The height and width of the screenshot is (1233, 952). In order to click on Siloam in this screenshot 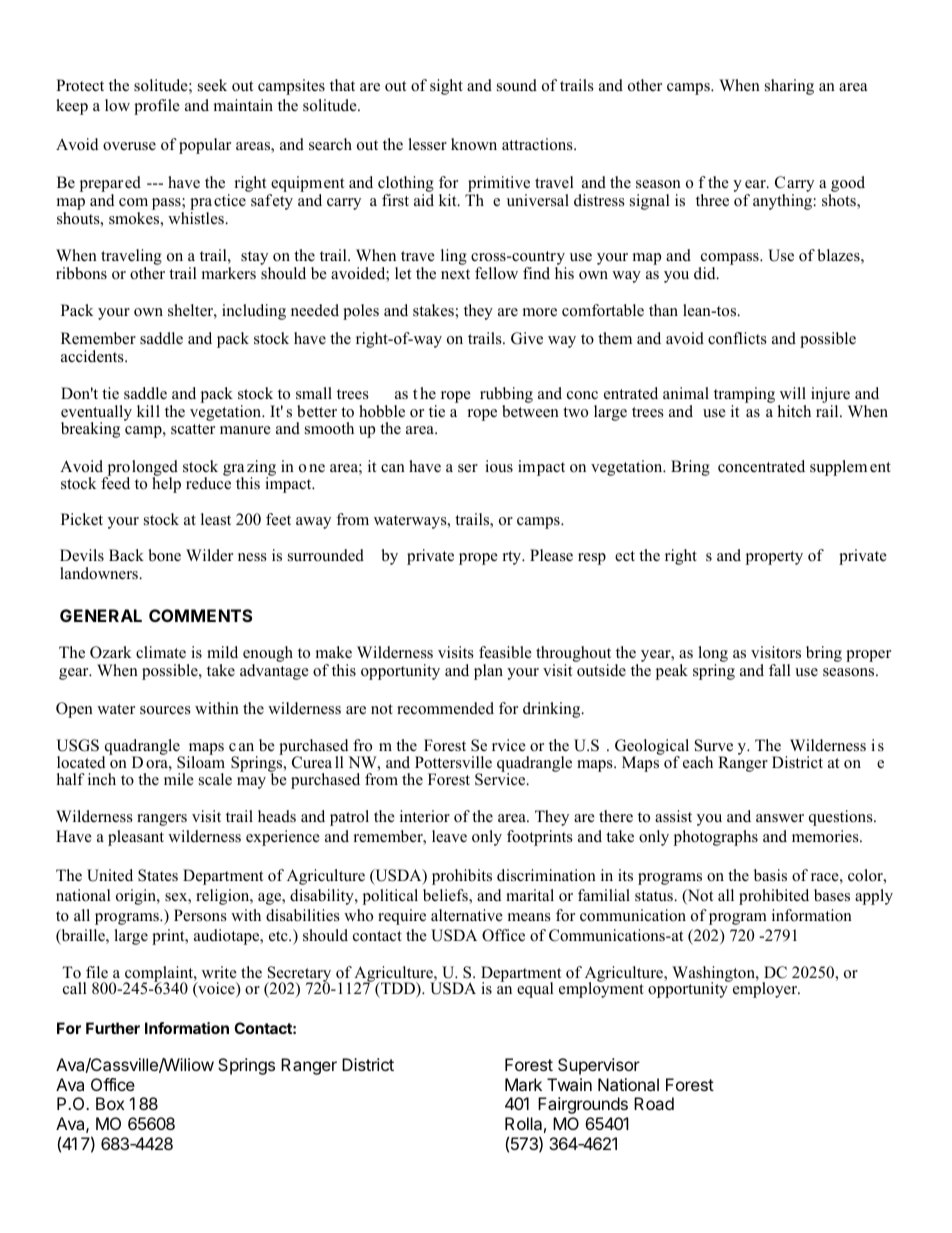, I will do `click(201, 761)`.
